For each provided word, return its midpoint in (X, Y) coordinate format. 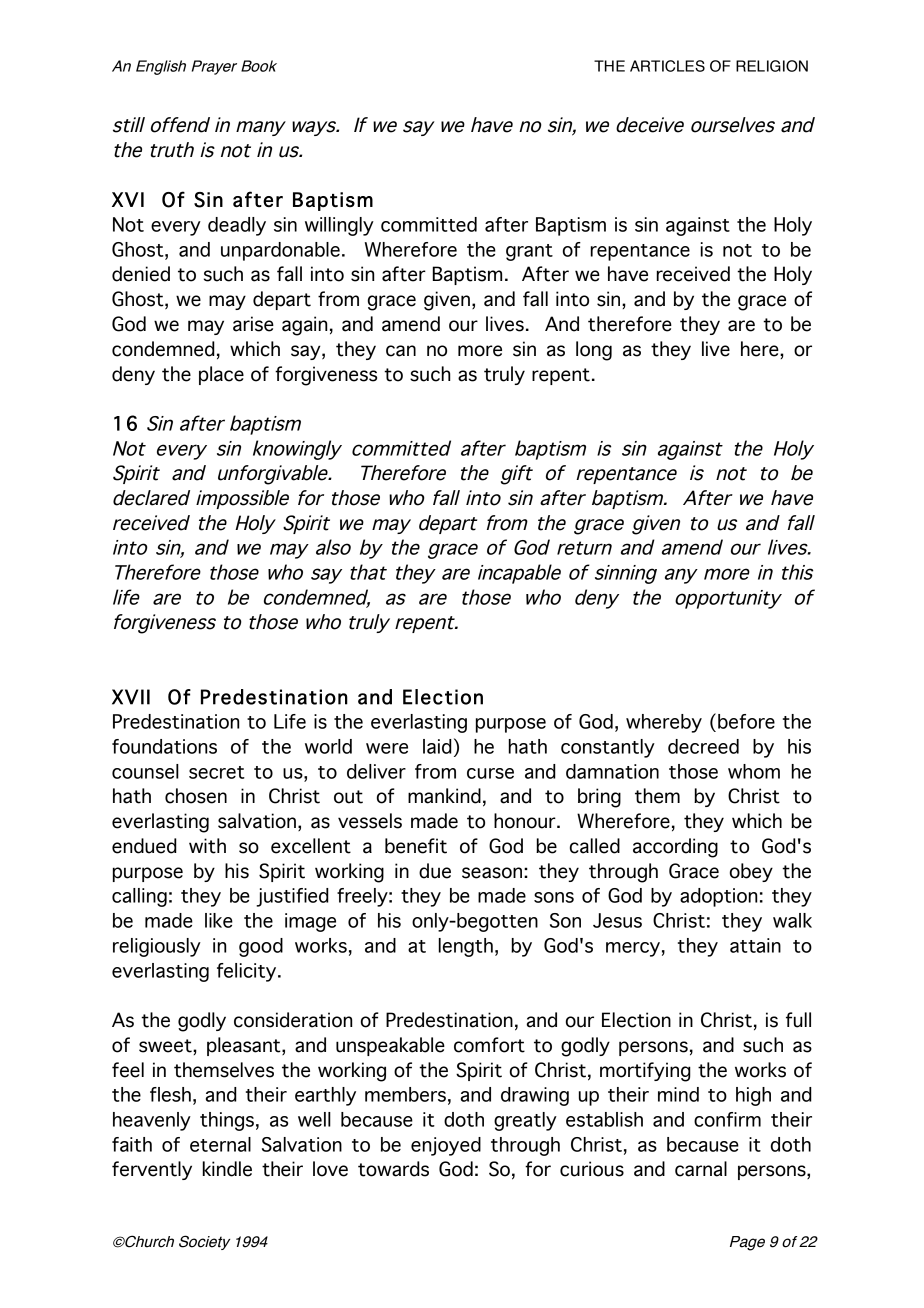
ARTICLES (667, 66)
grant (529, 252)
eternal (220, 1144)
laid (437, 746)
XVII (131, 697)
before (746, 721)
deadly (237, 226)
